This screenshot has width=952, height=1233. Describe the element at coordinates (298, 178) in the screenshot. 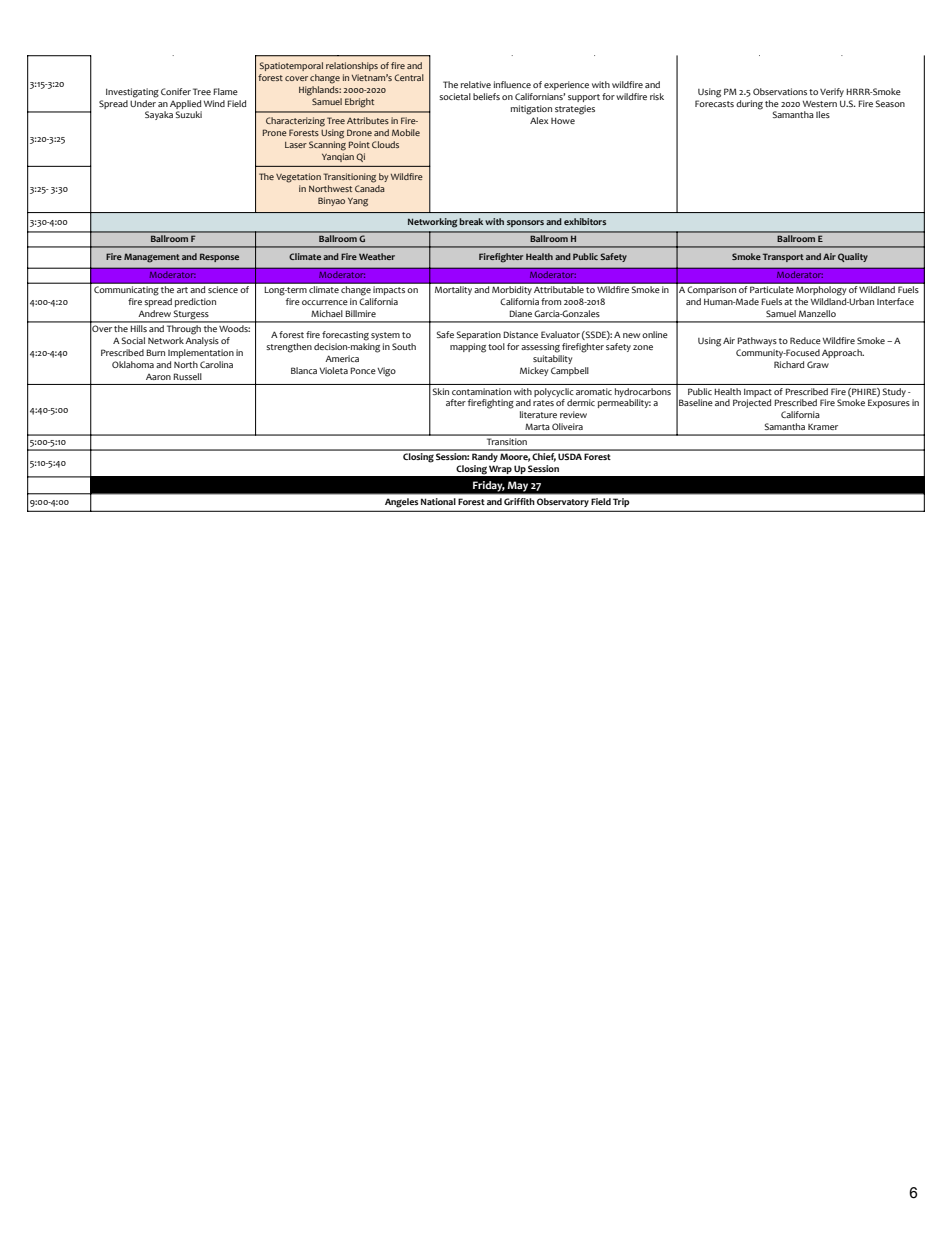

I see `Vegetation` at that location.
